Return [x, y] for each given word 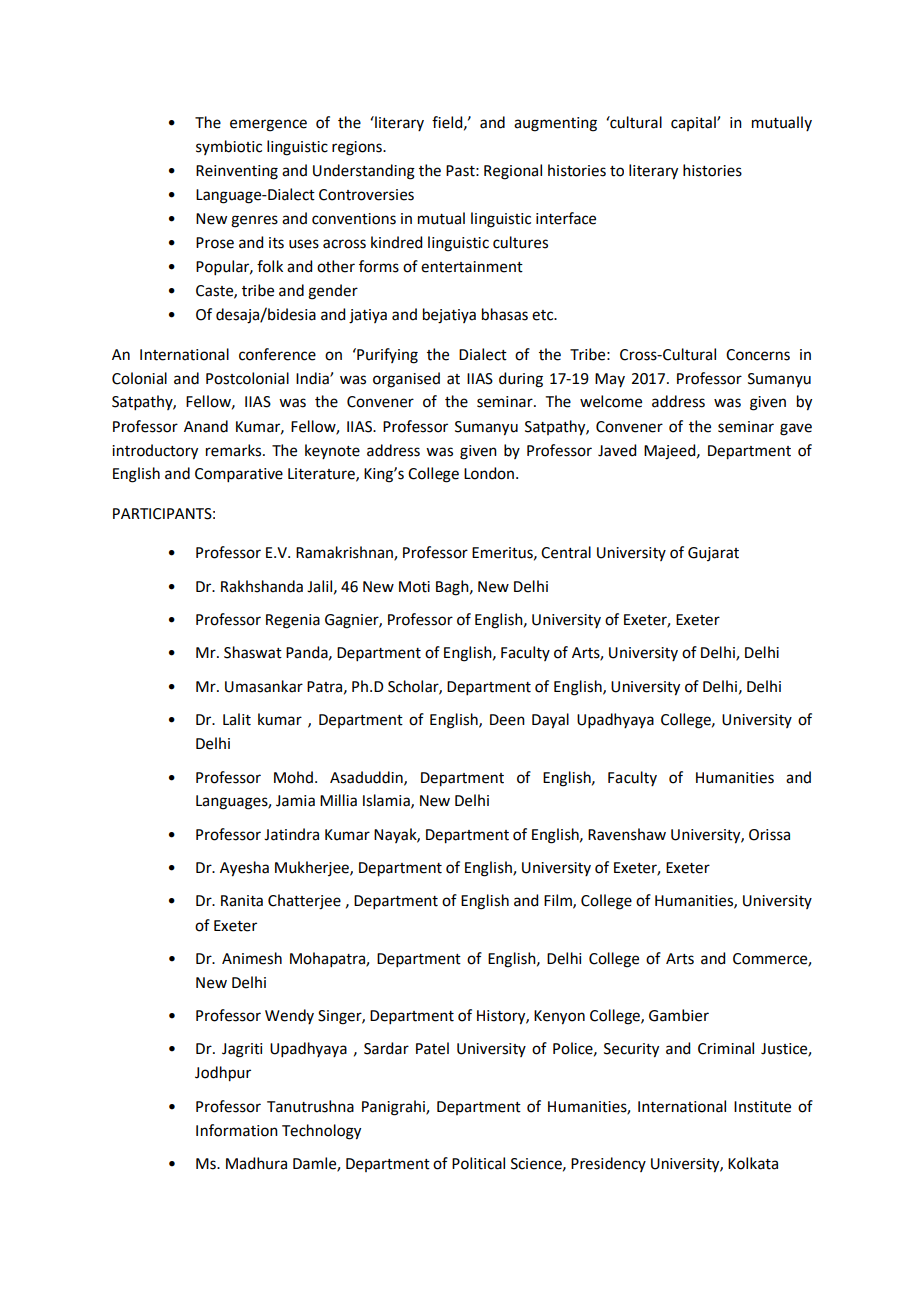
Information [237, 1130]
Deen [507, 720]
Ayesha [244, 869]
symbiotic [229, 147]
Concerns [758, 355]
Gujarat [713, 554]
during [521, 380]
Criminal [726, 1048]
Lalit [237, 719]
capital [694, 123]
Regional [513, 172]
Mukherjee [313, 868]
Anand [206, 426]
